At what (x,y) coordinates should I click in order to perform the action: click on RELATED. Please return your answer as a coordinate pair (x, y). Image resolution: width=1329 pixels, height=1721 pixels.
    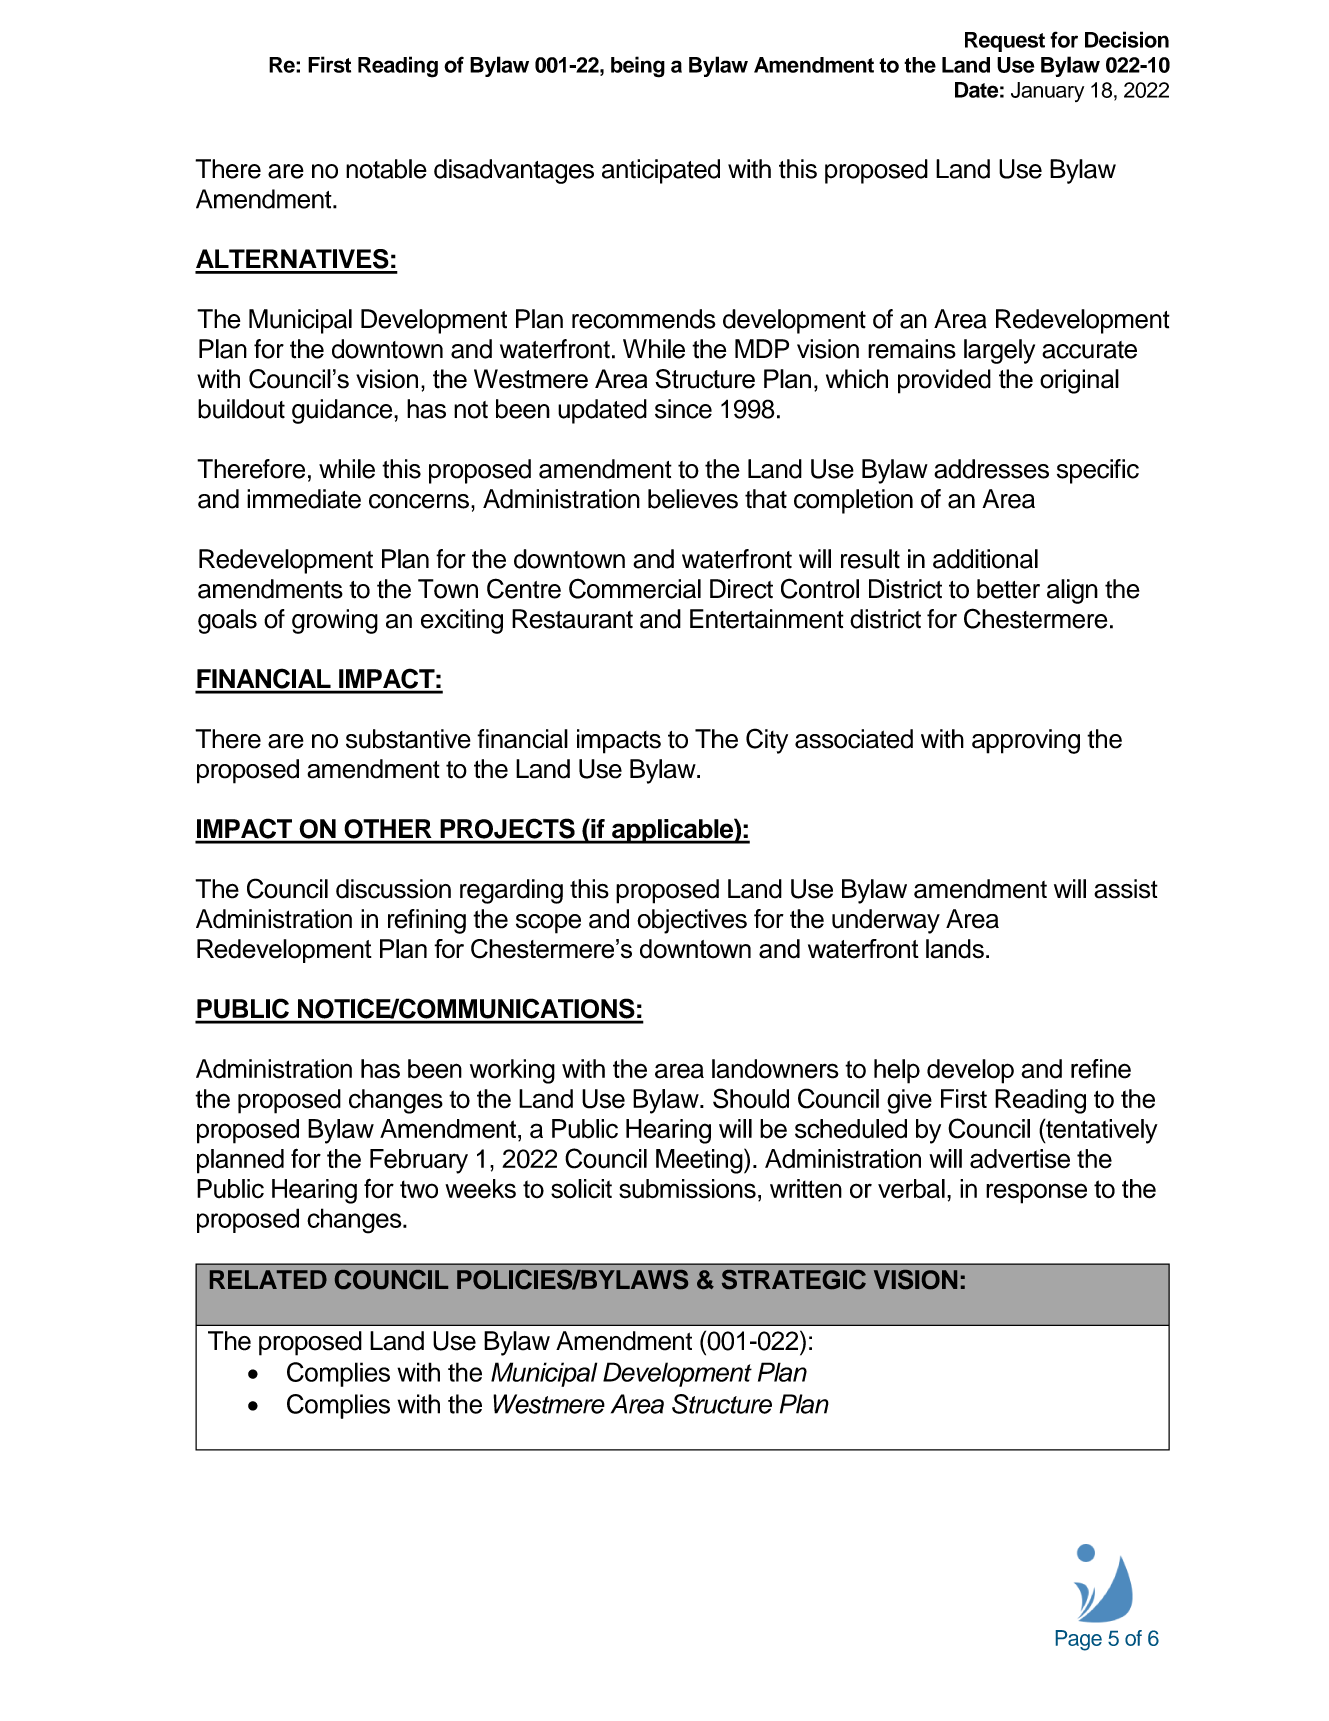
    Looking at the image, I should click on (268, 1279).
